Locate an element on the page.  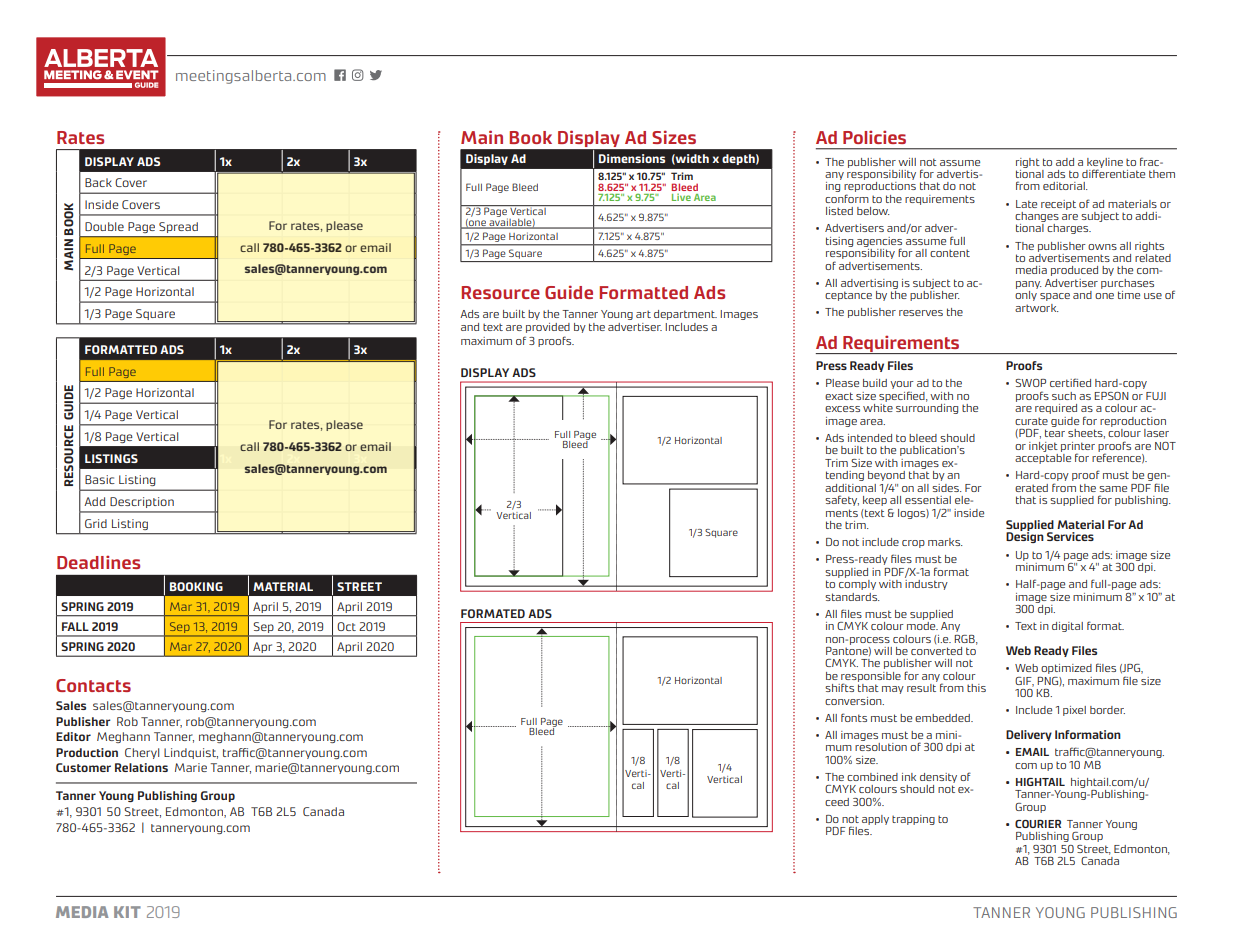
Back is located at coordinates (98, 182).
